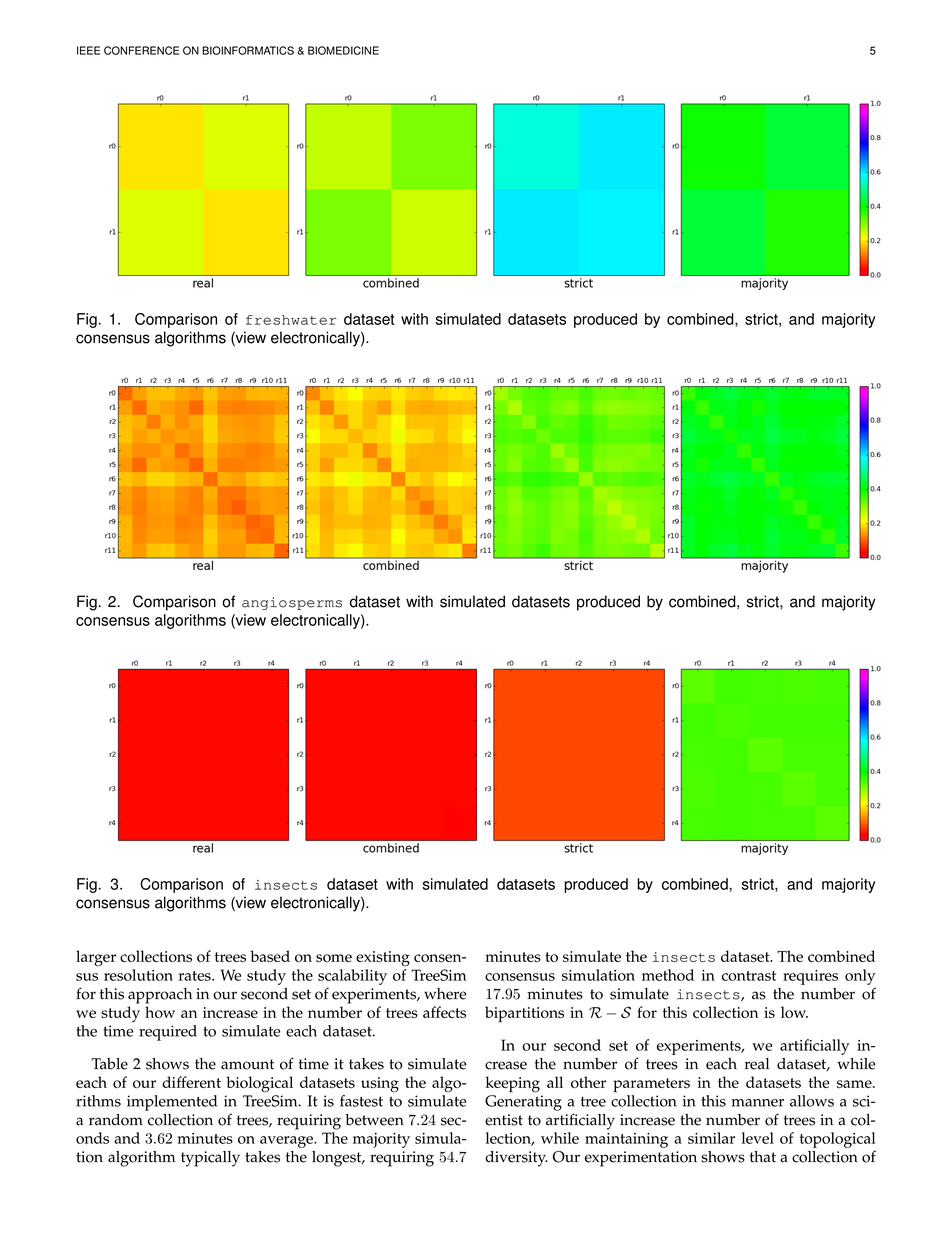 The image size is (952, 1233). What do you see at coordinates (383, 959) in the screenshot?
I see `existing` at bounding box center [383, 959].
